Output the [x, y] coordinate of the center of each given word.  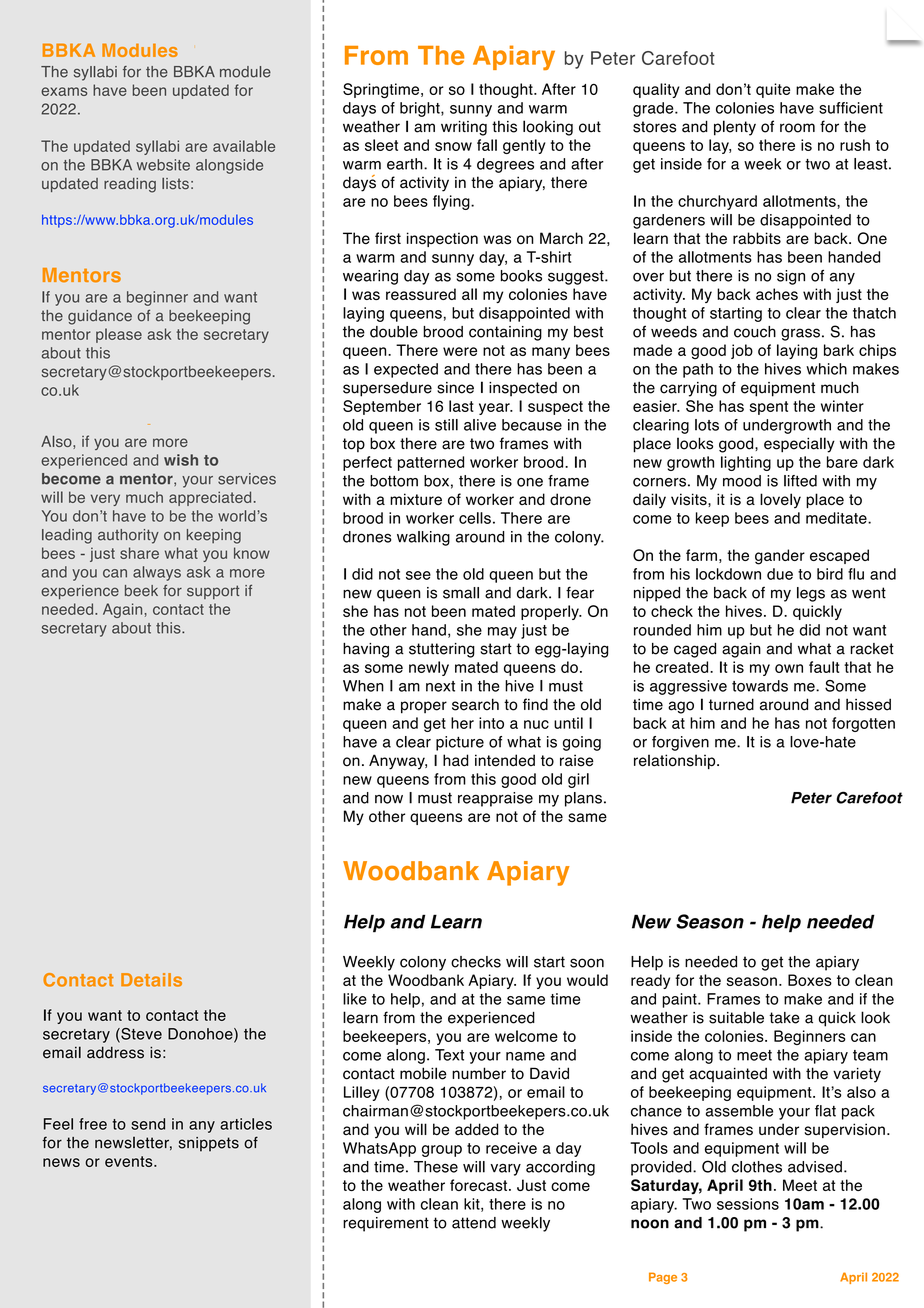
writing [464, 128]
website [163, 165]
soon [587, 963]
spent [769, 408]
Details [151, 980]
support [213, 592]
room [797, 128]
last [461, 406]
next [440, 686]
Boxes [810, 980]
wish [181, 460]
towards [760, 686]
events [130, 1161]
